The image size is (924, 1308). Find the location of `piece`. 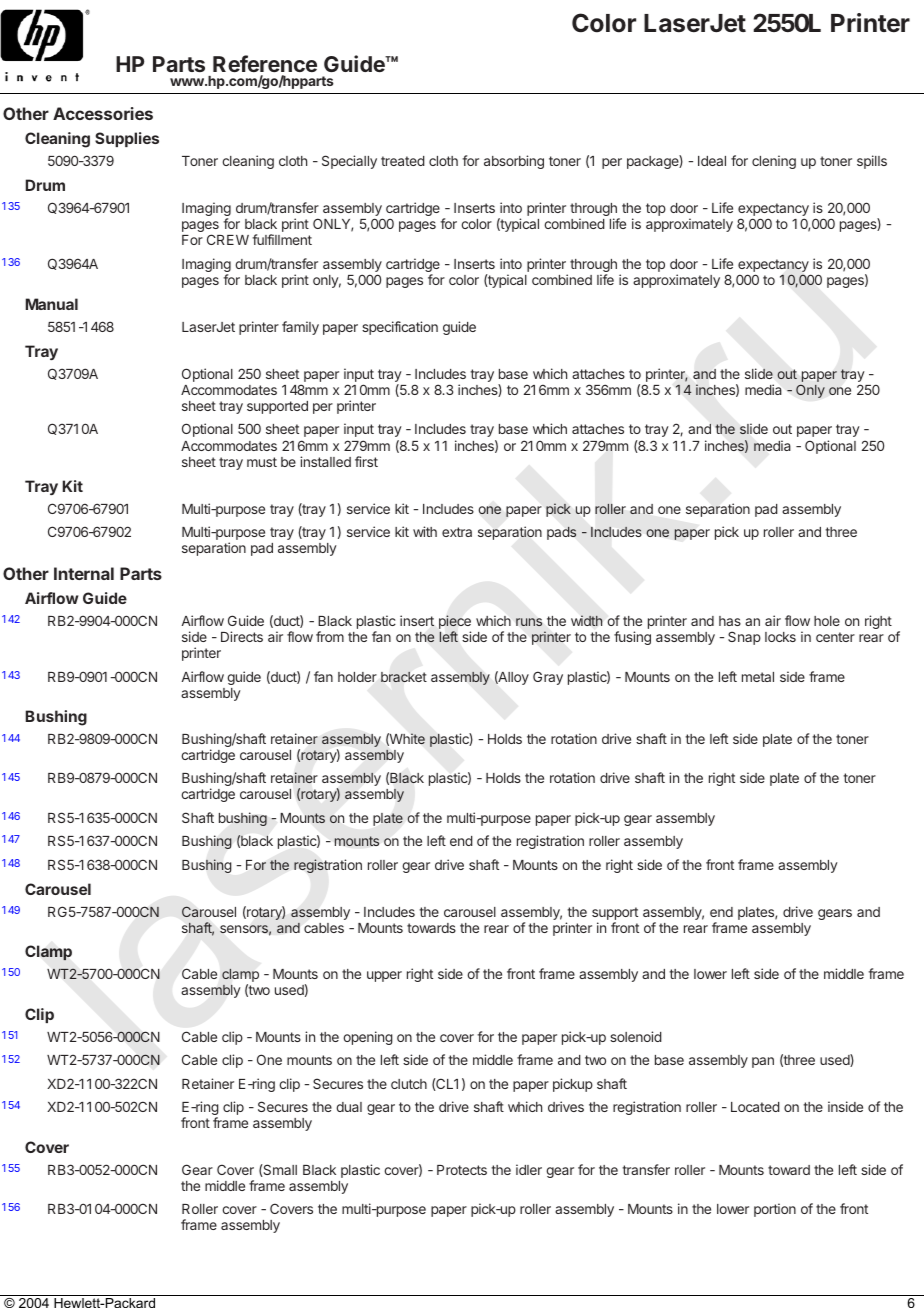

piece is located at coordinates (455, 623).
